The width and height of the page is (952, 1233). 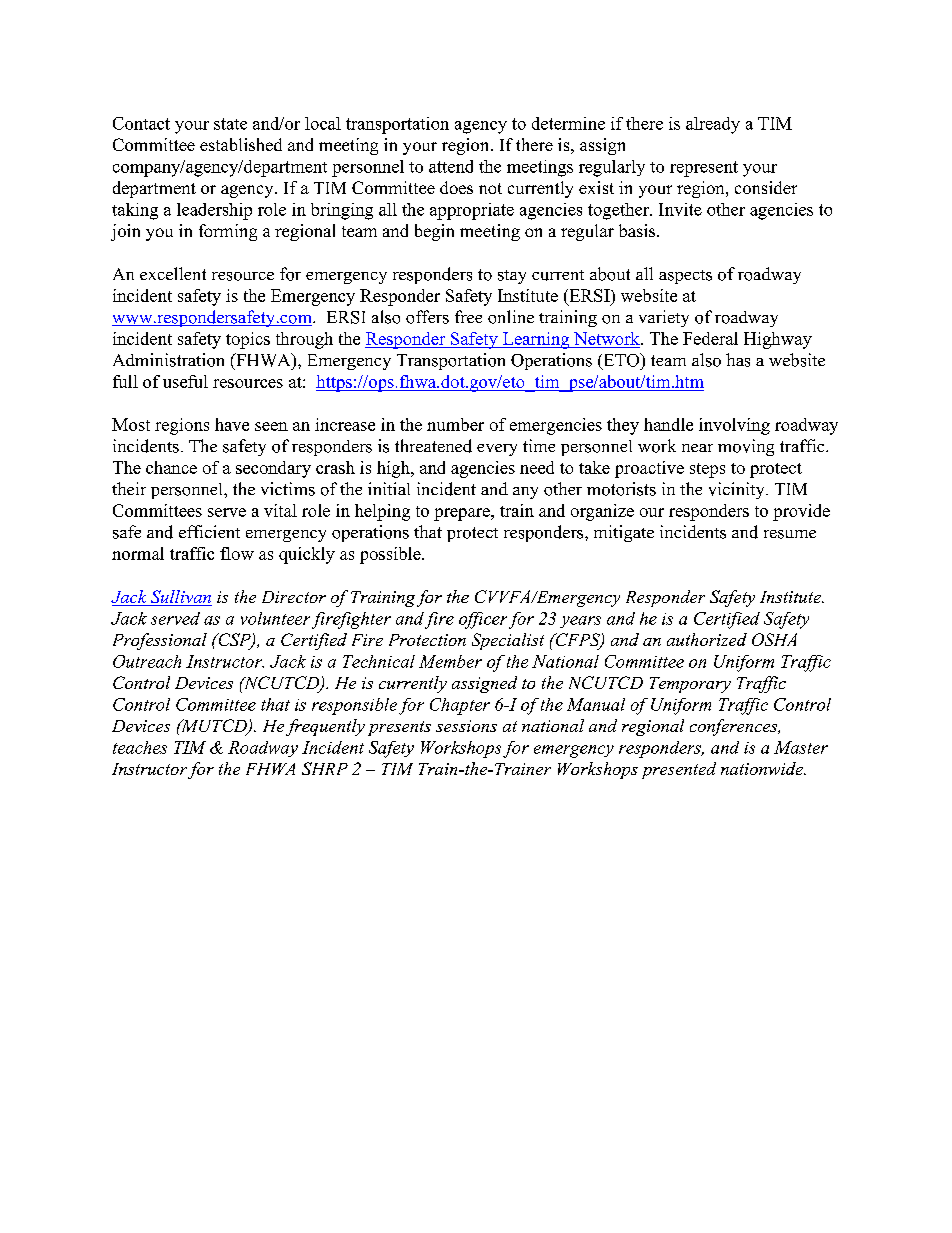 I want to click on established, so click(x=241, y=144).
